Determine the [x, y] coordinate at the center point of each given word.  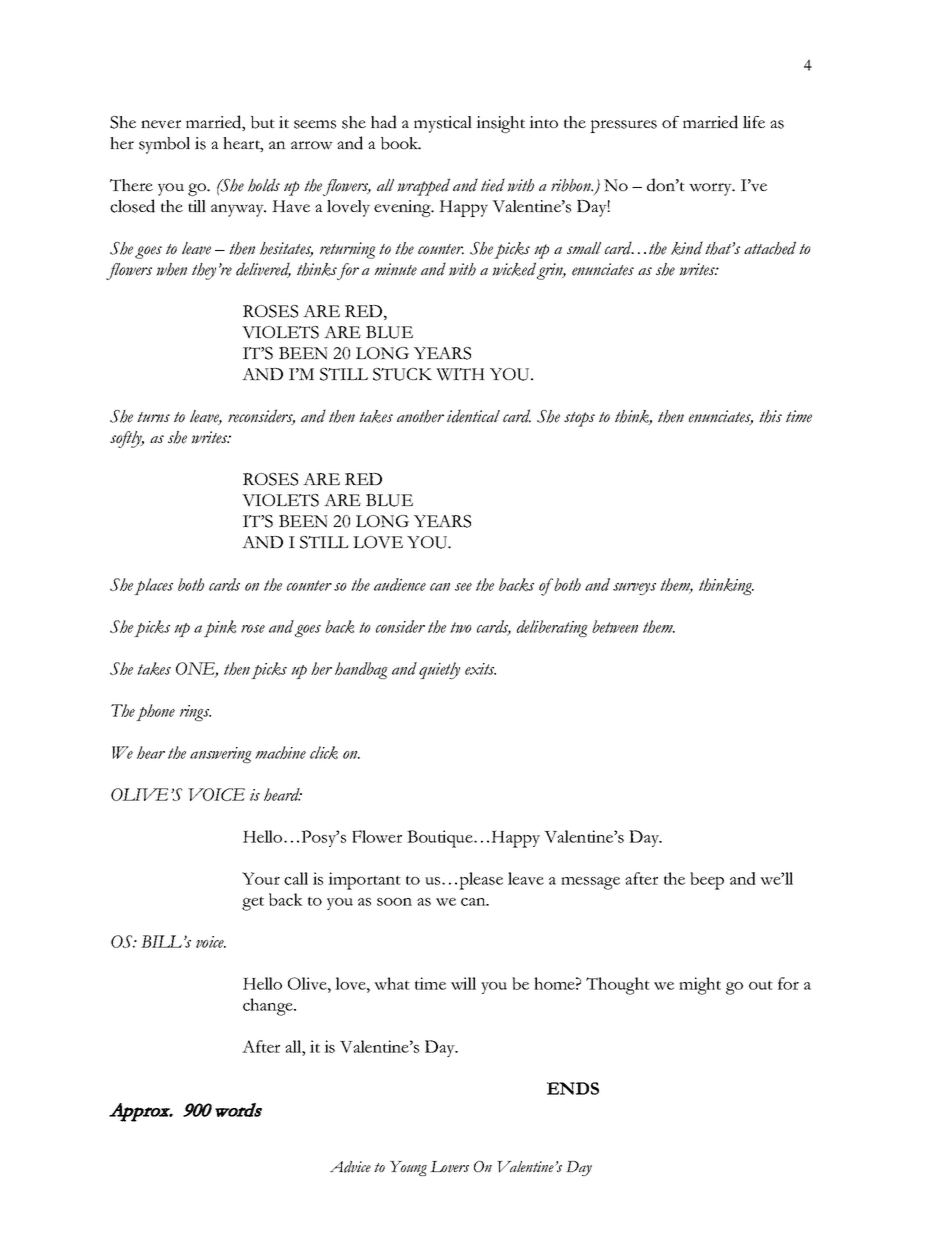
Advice [350, 1167]
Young [408, 1168]
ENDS [573, 1088]
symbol [164, 145]
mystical [443, 124]
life [754, 122]
